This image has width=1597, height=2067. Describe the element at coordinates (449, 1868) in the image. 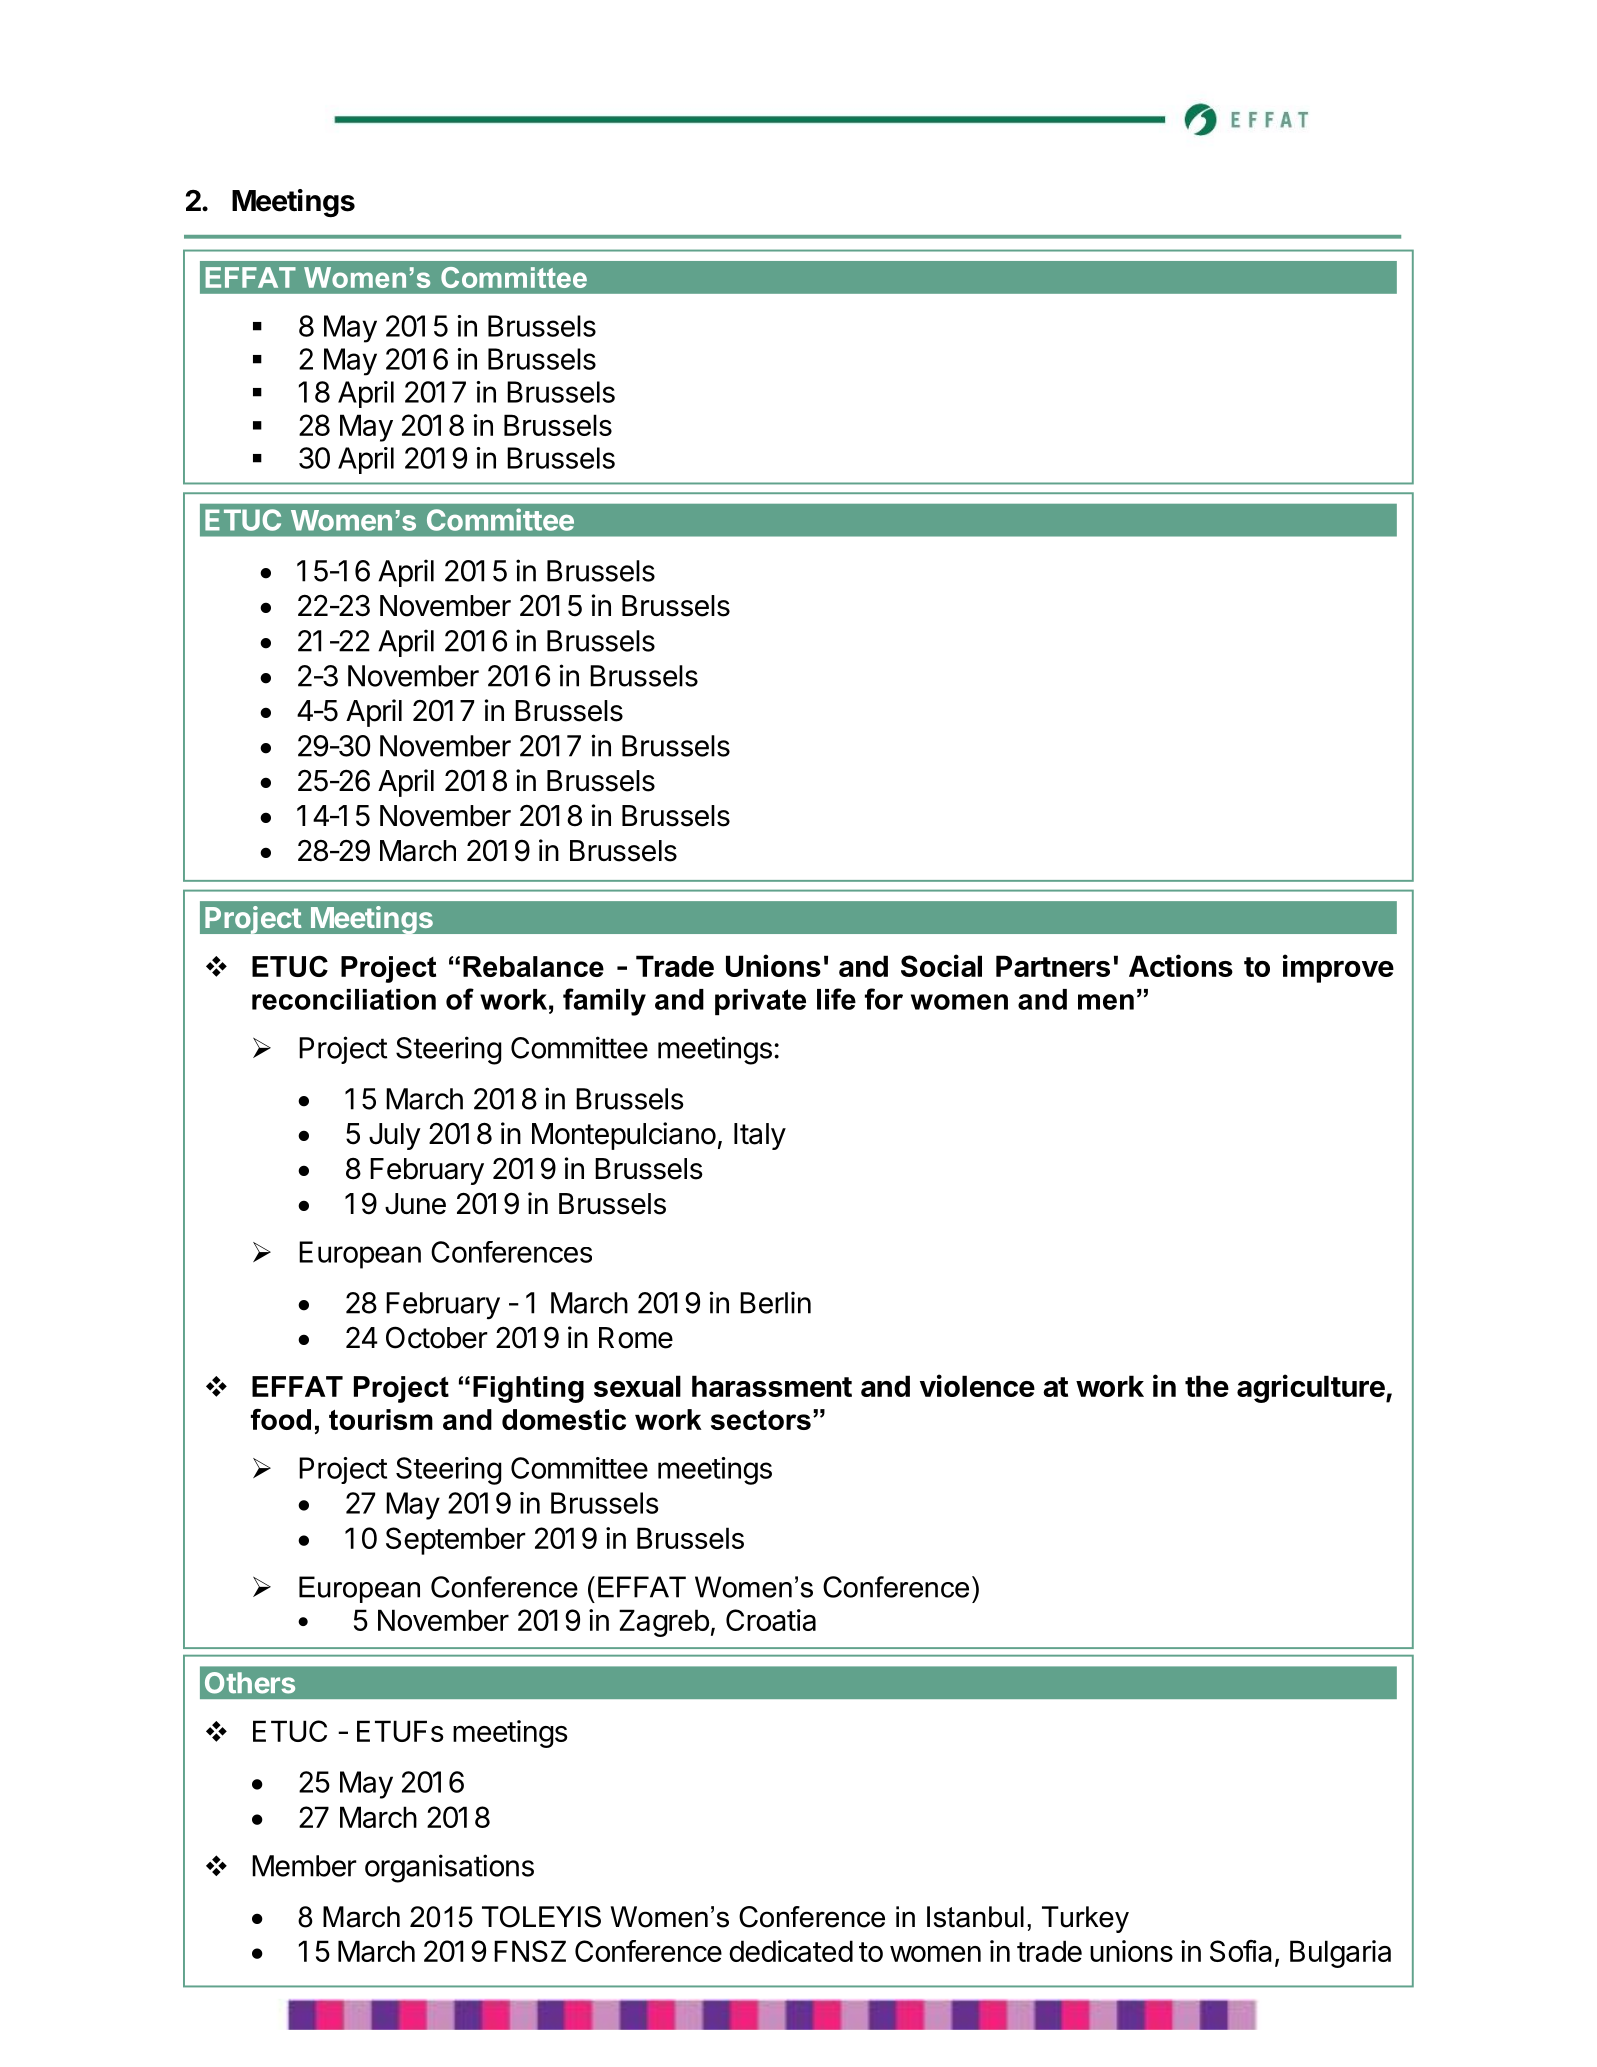

I see `organisations` at that location.
